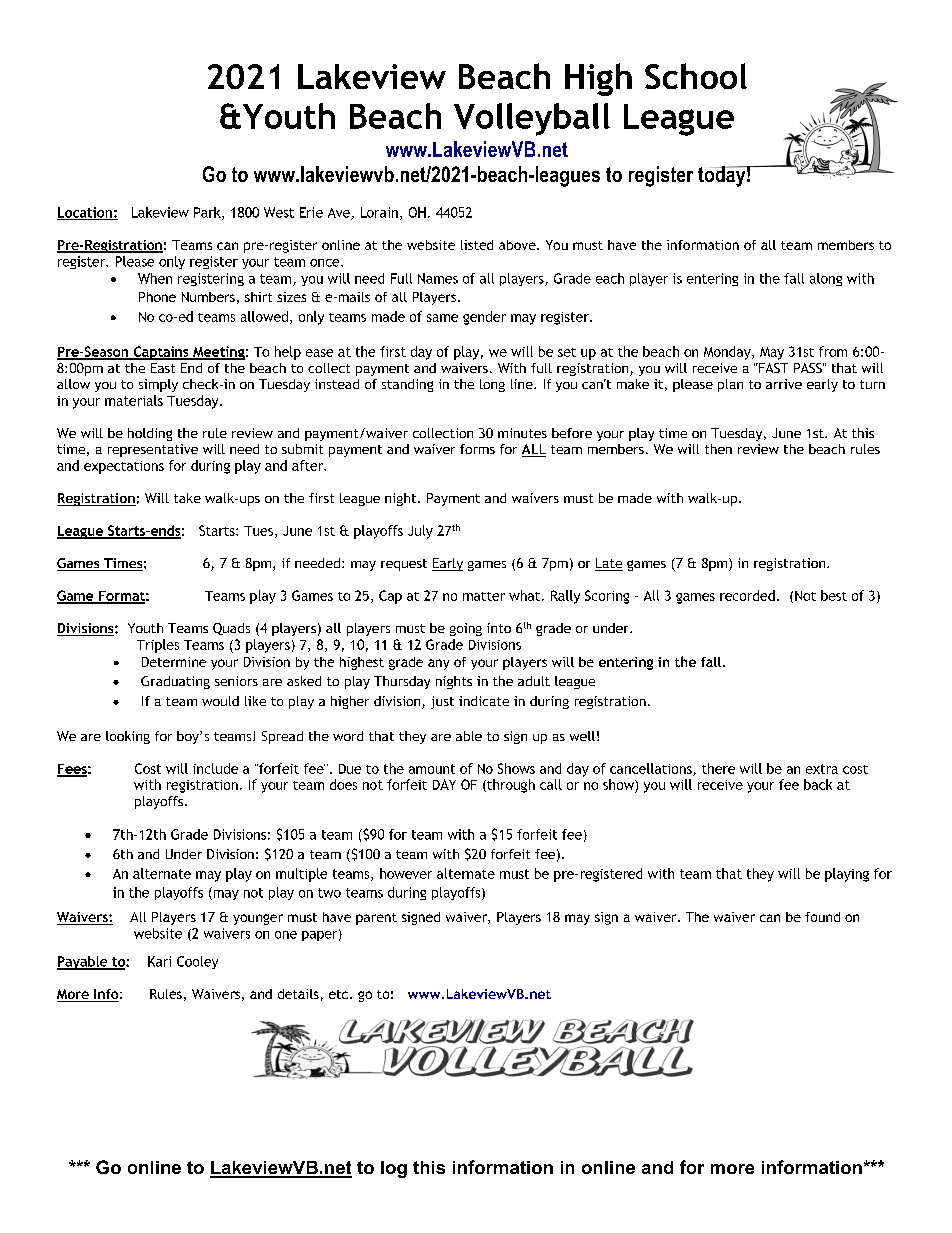 Image resolution: width=952 pixels, height=1233 pixels. I want to click on log, so click(394, 1169).
